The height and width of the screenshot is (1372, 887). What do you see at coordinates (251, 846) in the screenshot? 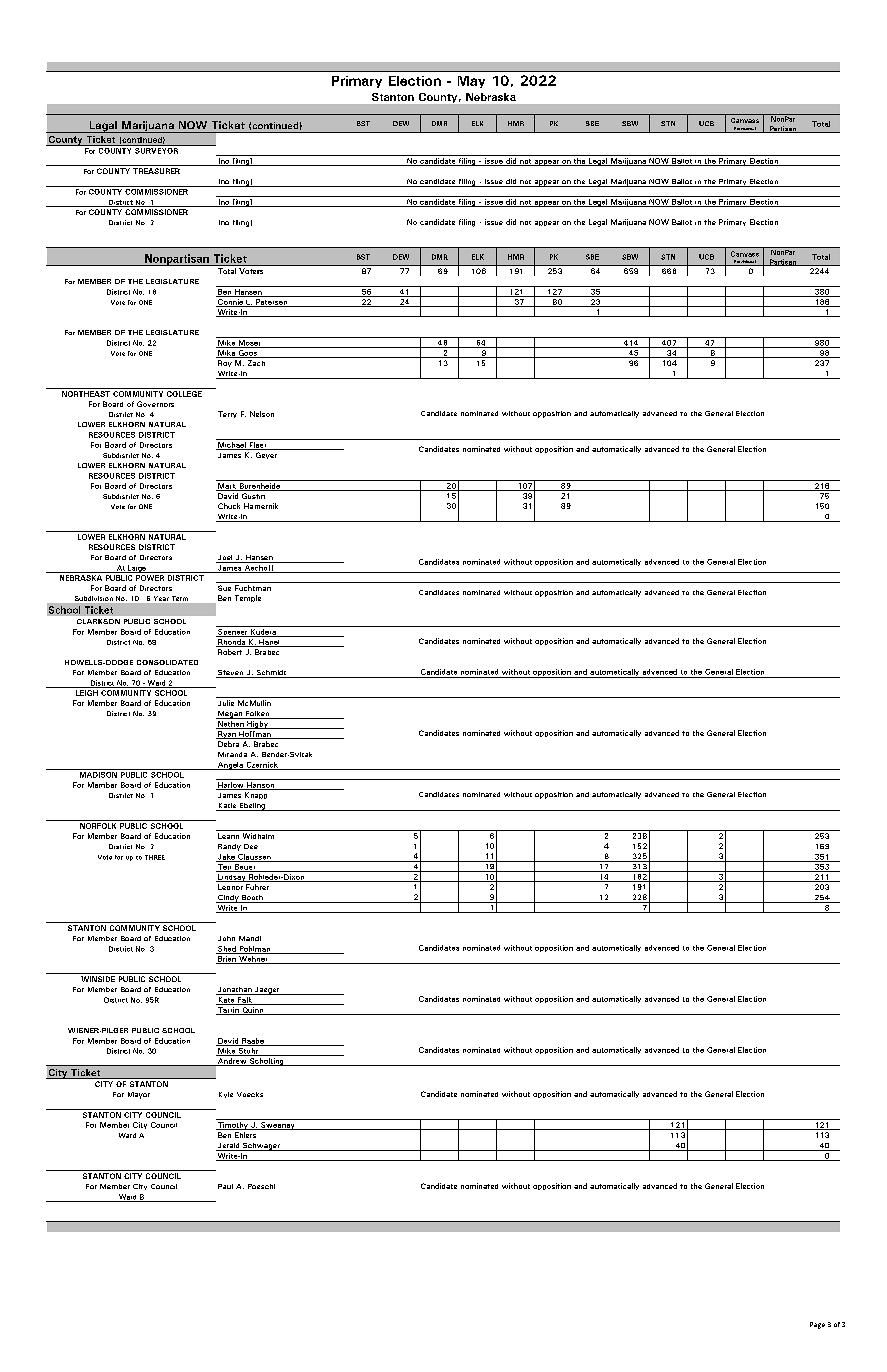
I see `Dee` at bounding box center [251, 846].
